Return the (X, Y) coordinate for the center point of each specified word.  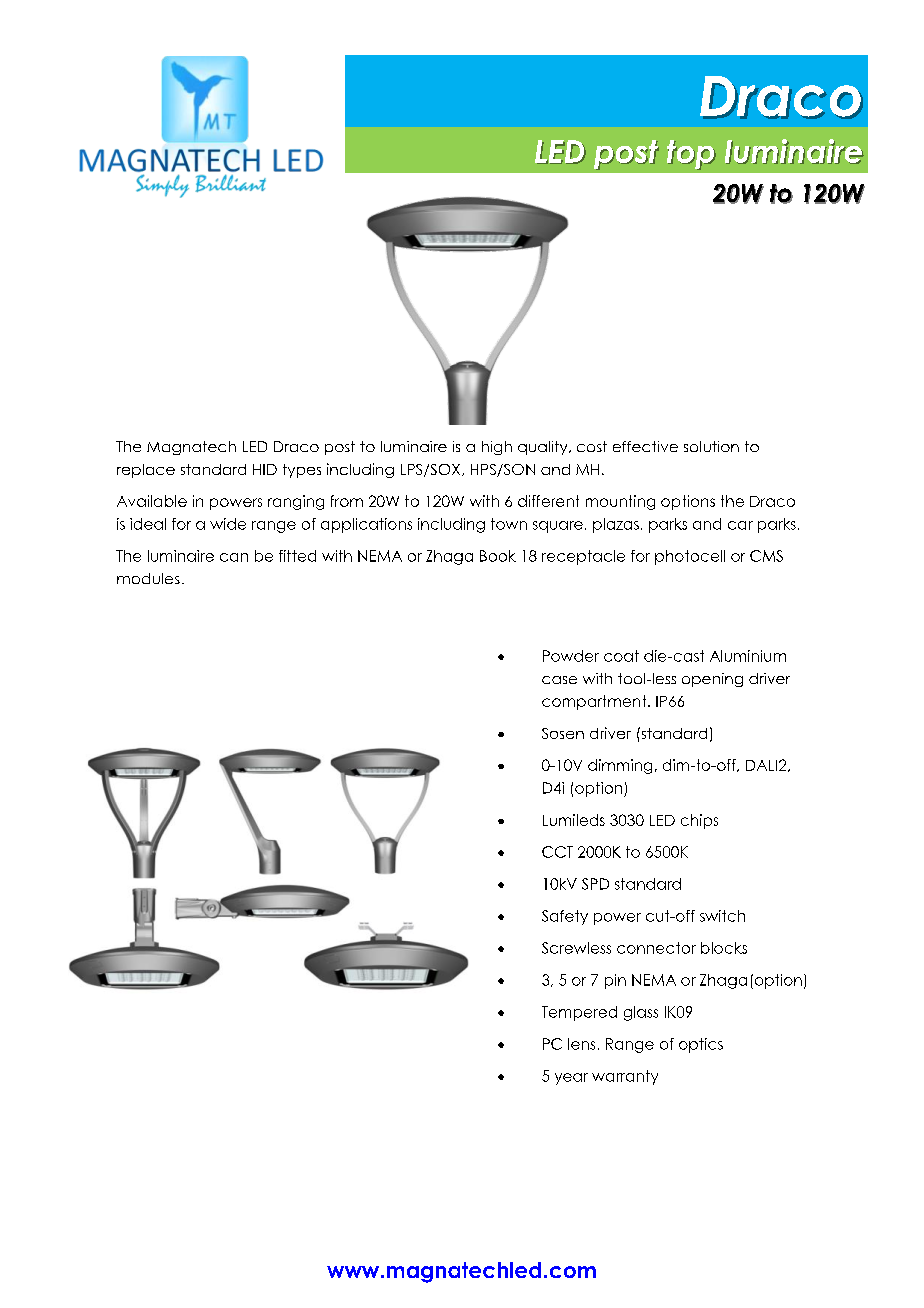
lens (581, 1044)
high (497, 448)
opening (712, 680)
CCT (557, 852)
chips (699, 821)
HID (265, 469)
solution (711, 446)
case (559, 680)
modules (148, 578)
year (571, 1079)
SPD (595, 884)
